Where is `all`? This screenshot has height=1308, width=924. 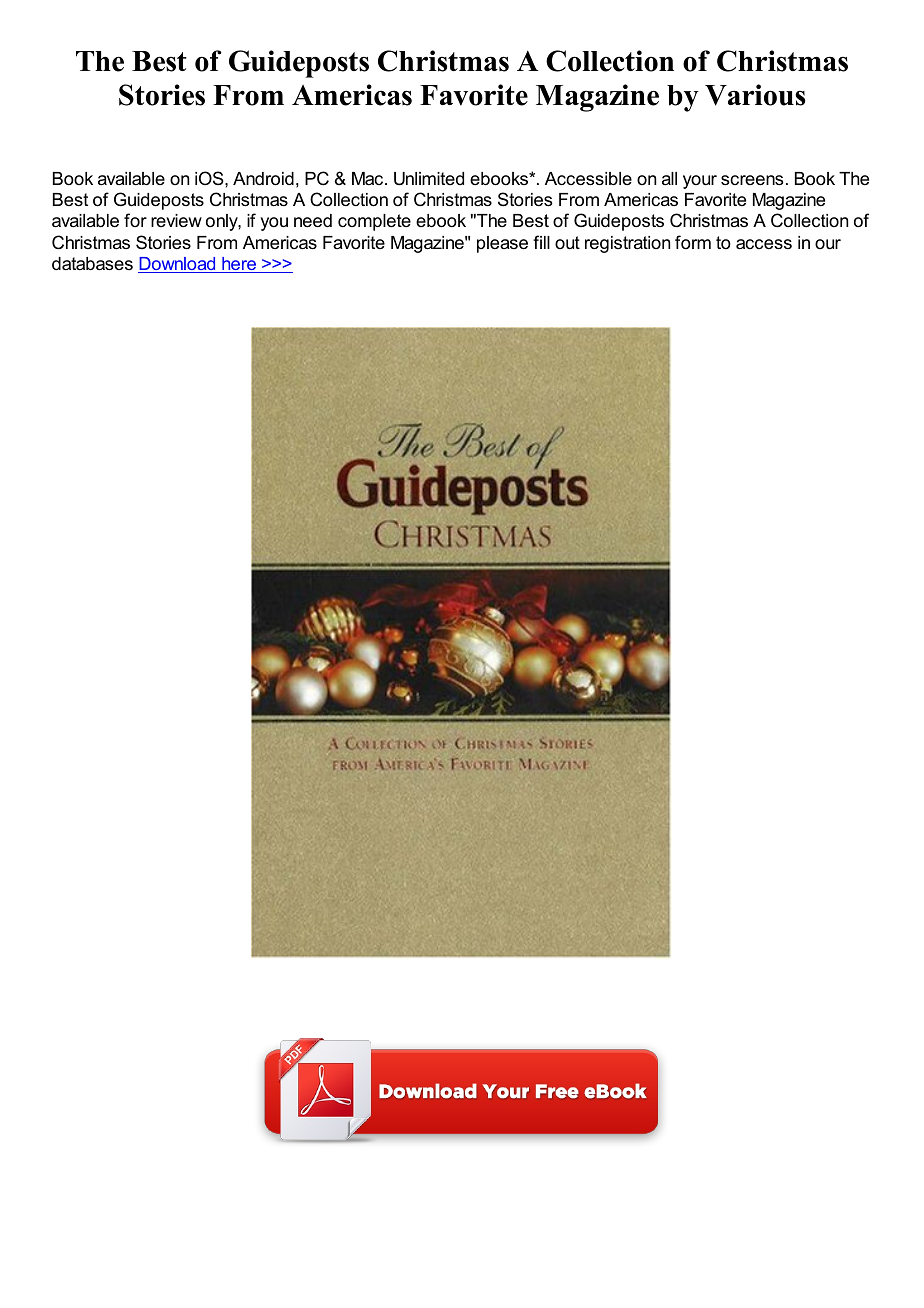
all is located at coordinates (669, 178).
